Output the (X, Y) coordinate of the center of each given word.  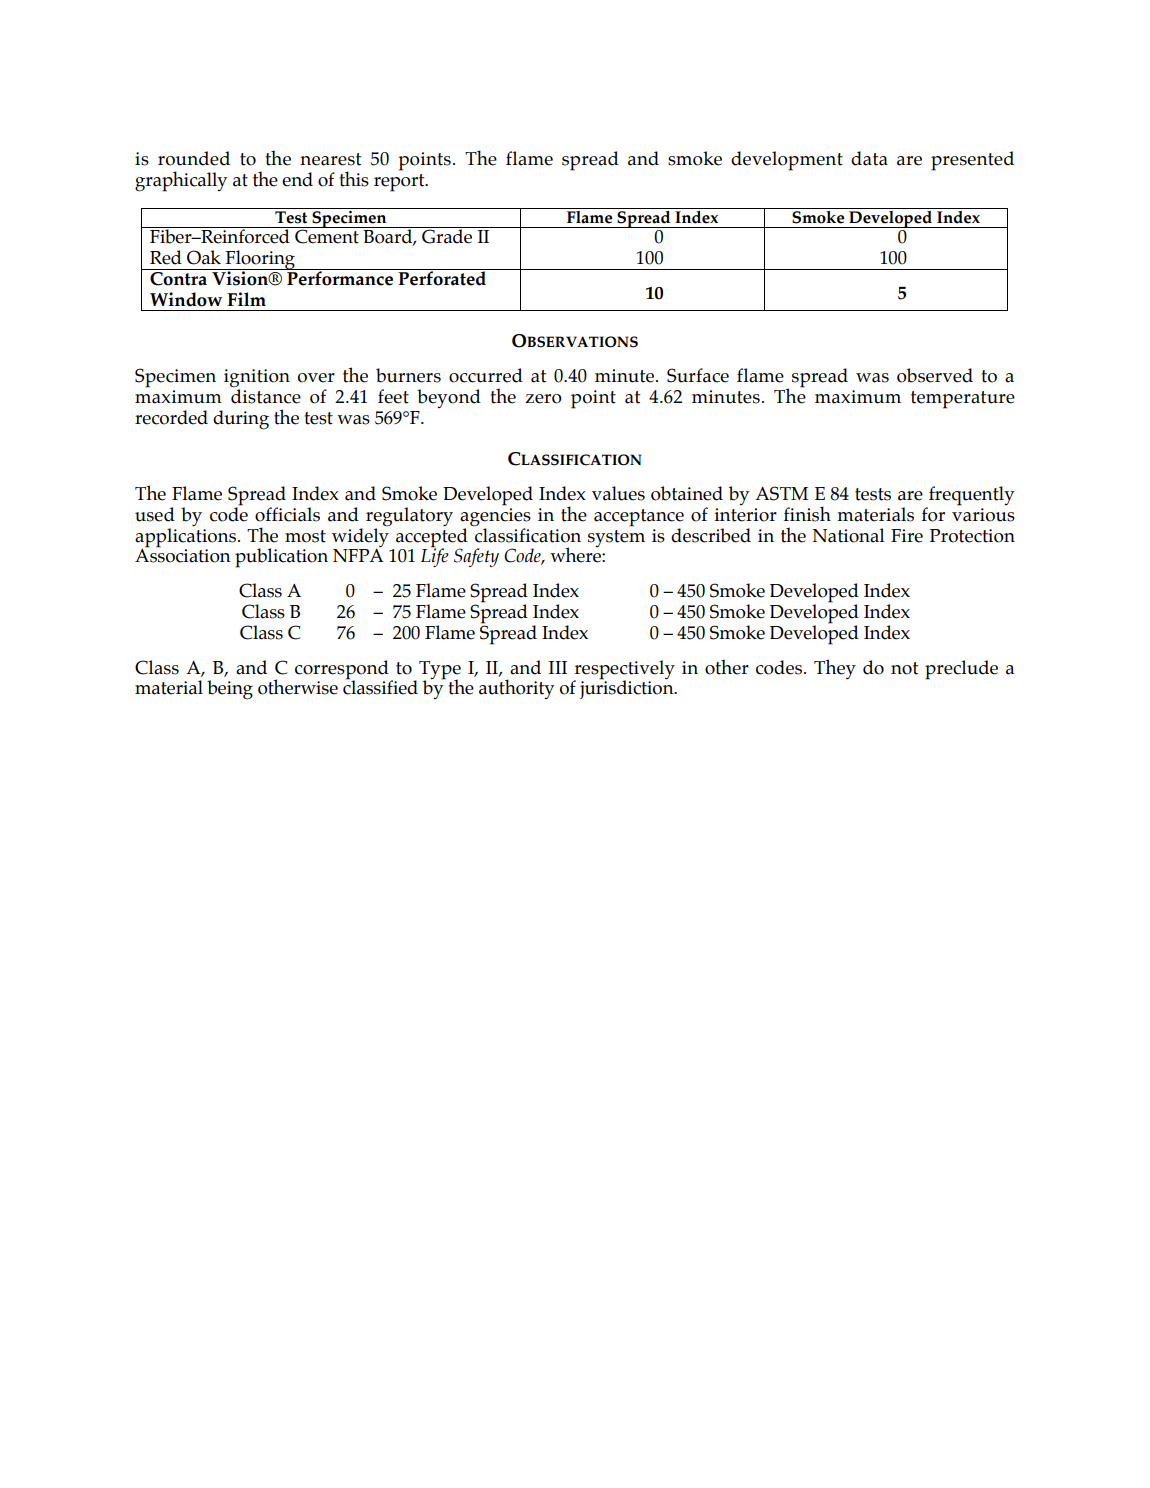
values (618, 493)
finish (807, 514)
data (869, 158)
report (400, 183)
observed (935, 375)
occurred (486, 375)
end (297, 179)
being (230, 690)
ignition (257, 379)
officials (287, 514)
